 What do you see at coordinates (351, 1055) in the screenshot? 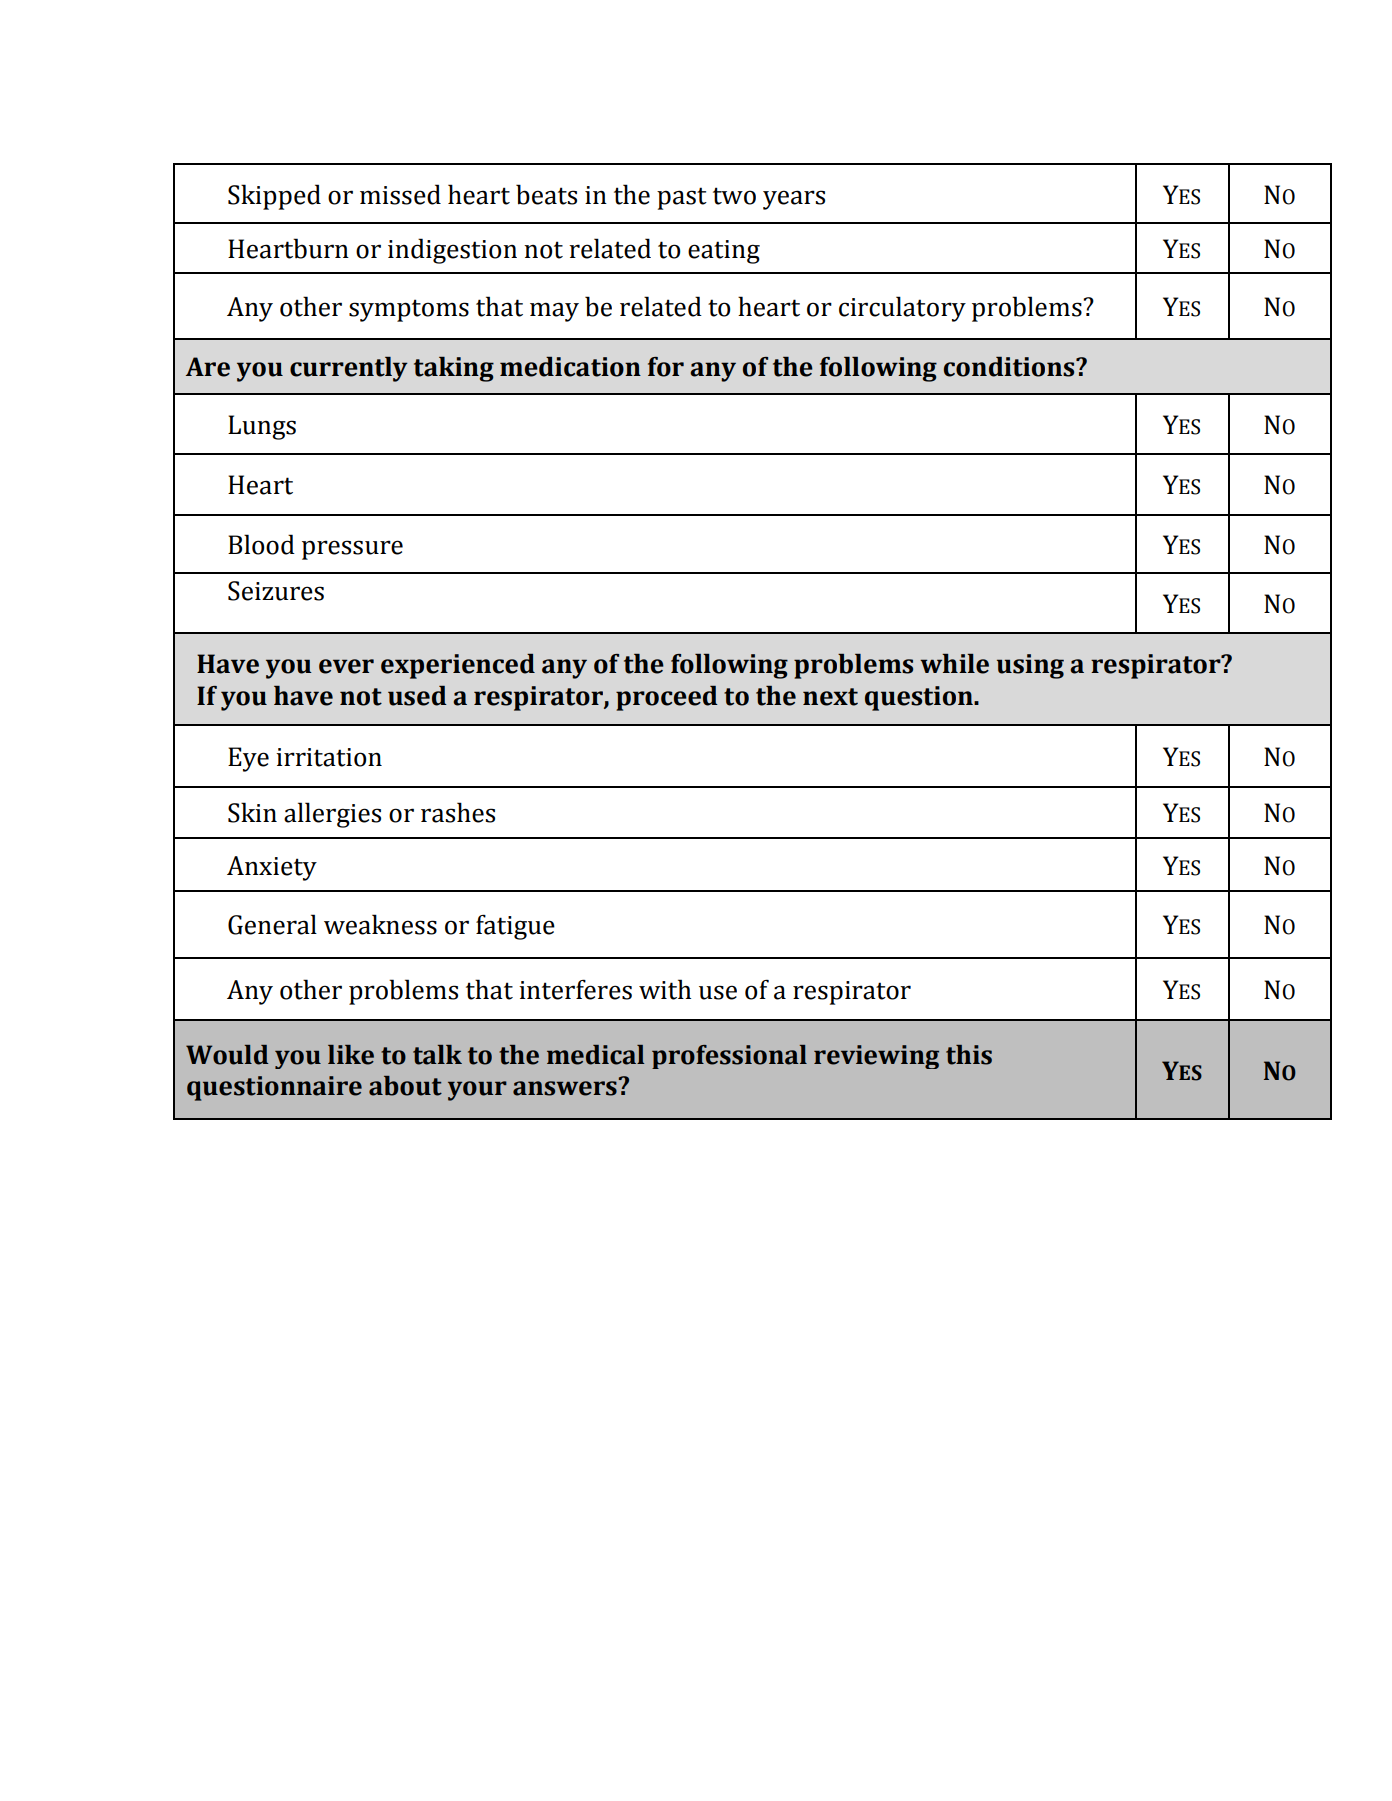
I see `like` at bounding box center [351, 1055].
